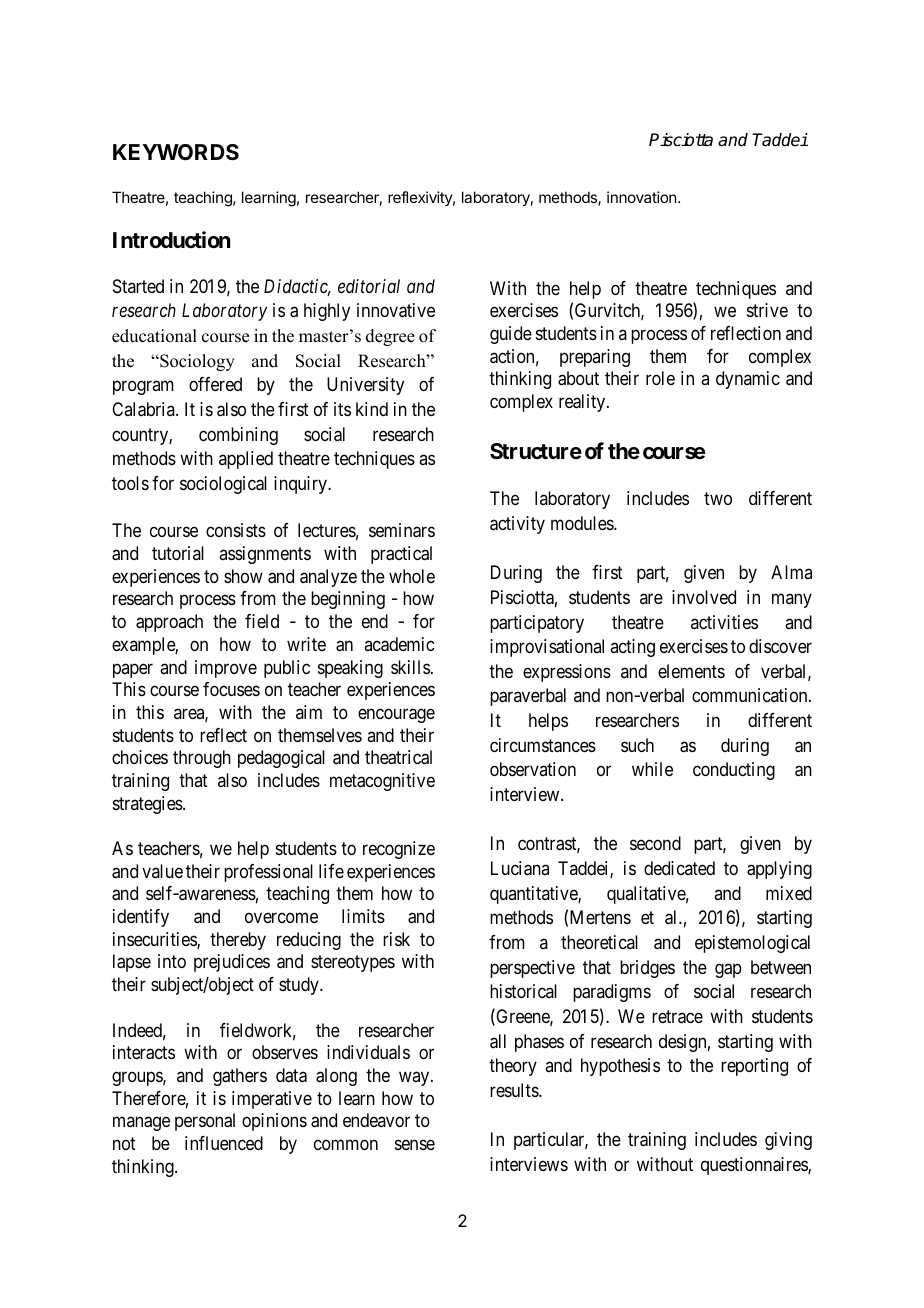 The height and width of the screenshot is (1308, 924). Describe the element at coordinates (410, 667) in the screenshot. I see `skills` at that location.
